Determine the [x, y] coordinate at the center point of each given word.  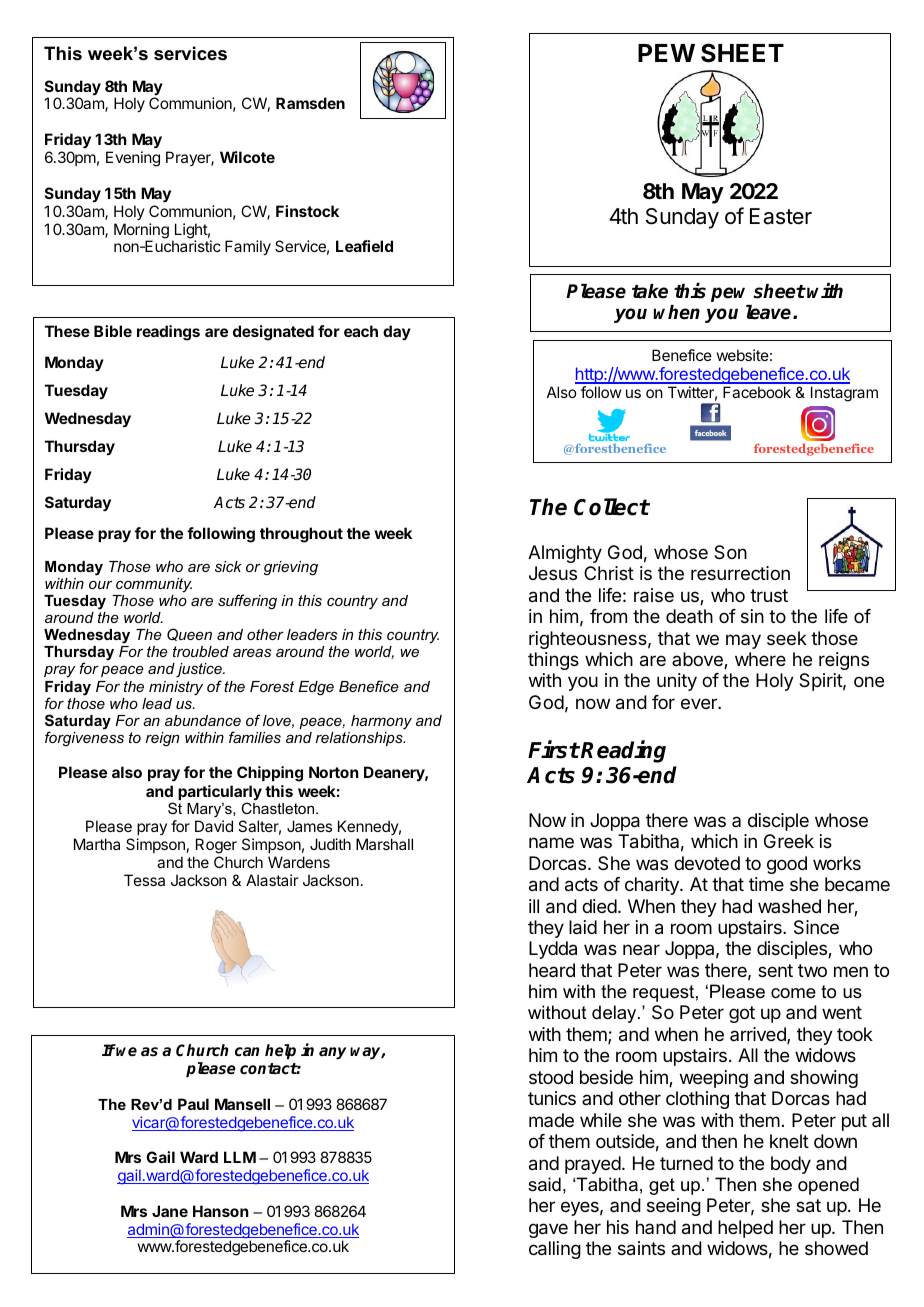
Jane [170, 1211]
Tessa [144, 880]
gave [548, 1230]
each [361, 331]
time [766, 884]
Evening [133, 159]
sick [228, 566]
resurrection [740, 573]
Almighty [565, 554]
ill [534, 906]
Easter [781, 216]
